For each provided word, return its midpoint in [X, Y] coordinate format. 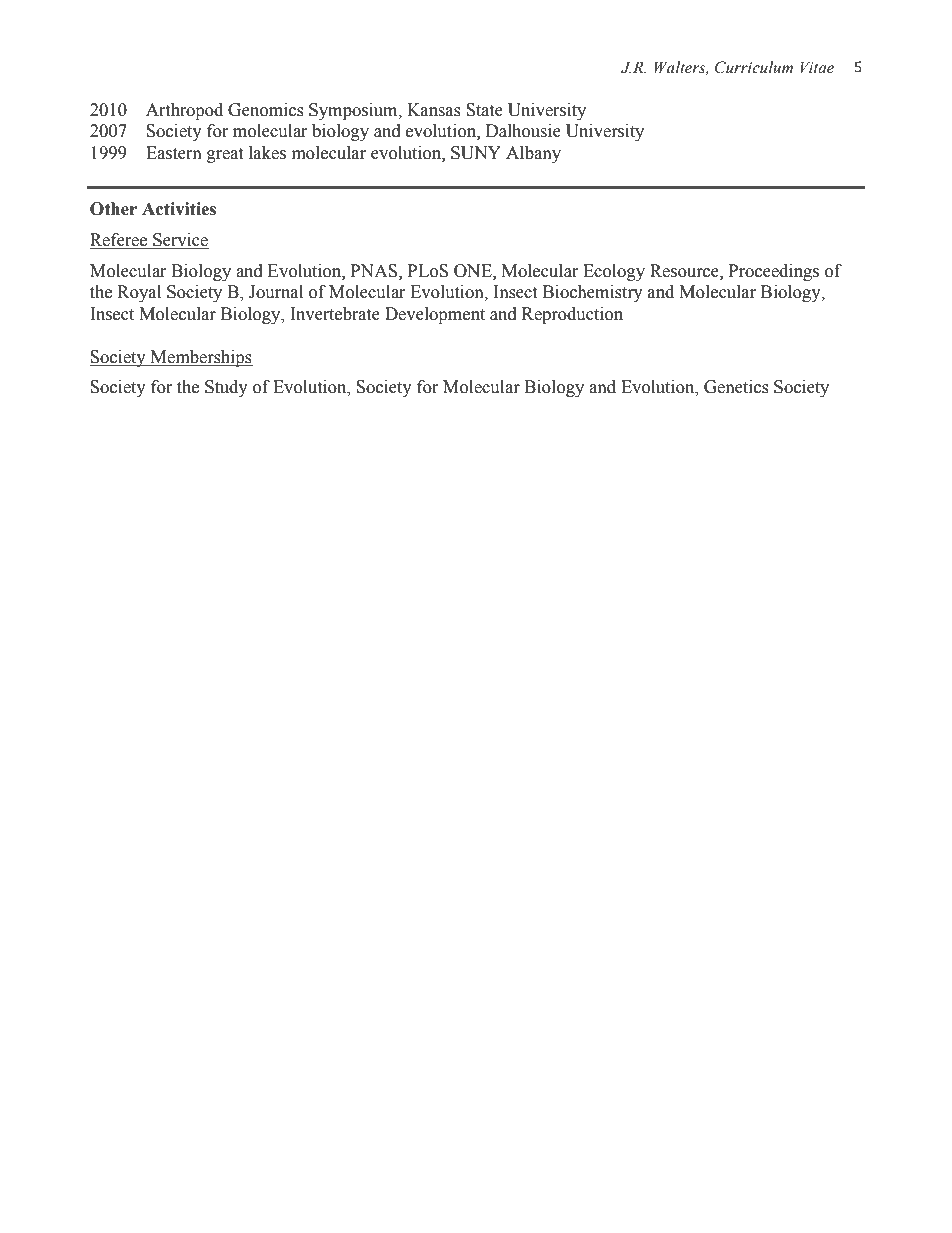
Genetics [736, 387]
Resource [685, 271]
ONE [474, 271]
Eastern [174, 153]
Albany [533, 154]
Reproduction [572, 315]
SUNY [476, 153]
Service [180, 240]
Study [226, 388]
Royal [139, 293]
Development [435, 315]
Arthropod [184, 111]
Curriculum [754, 67]
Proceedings [774, 272]
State [484, 110]
